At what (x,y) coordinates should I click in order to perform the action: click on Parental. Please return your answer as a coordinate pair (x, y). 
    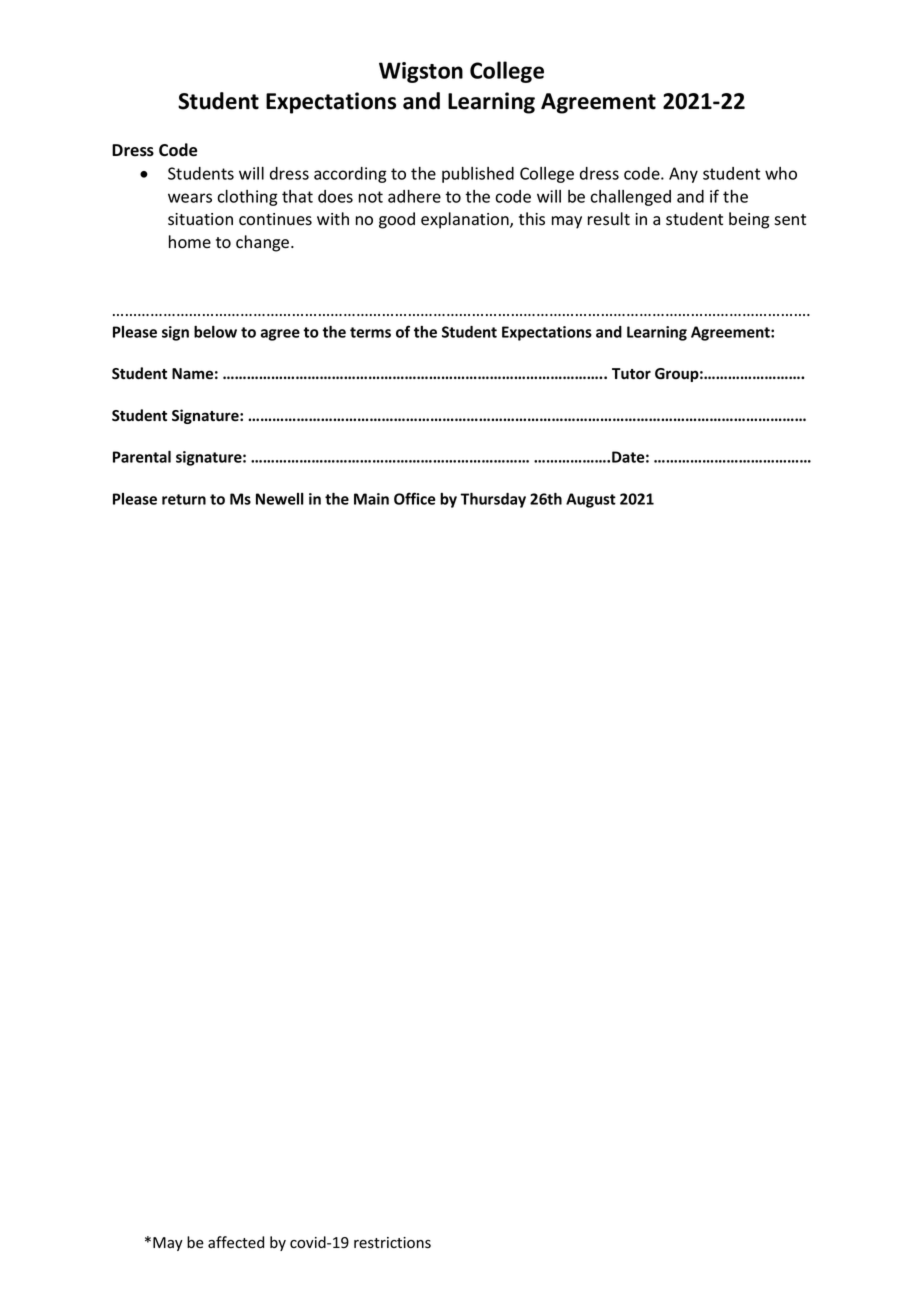
    Looking at the image, I should click on (142, 457).
